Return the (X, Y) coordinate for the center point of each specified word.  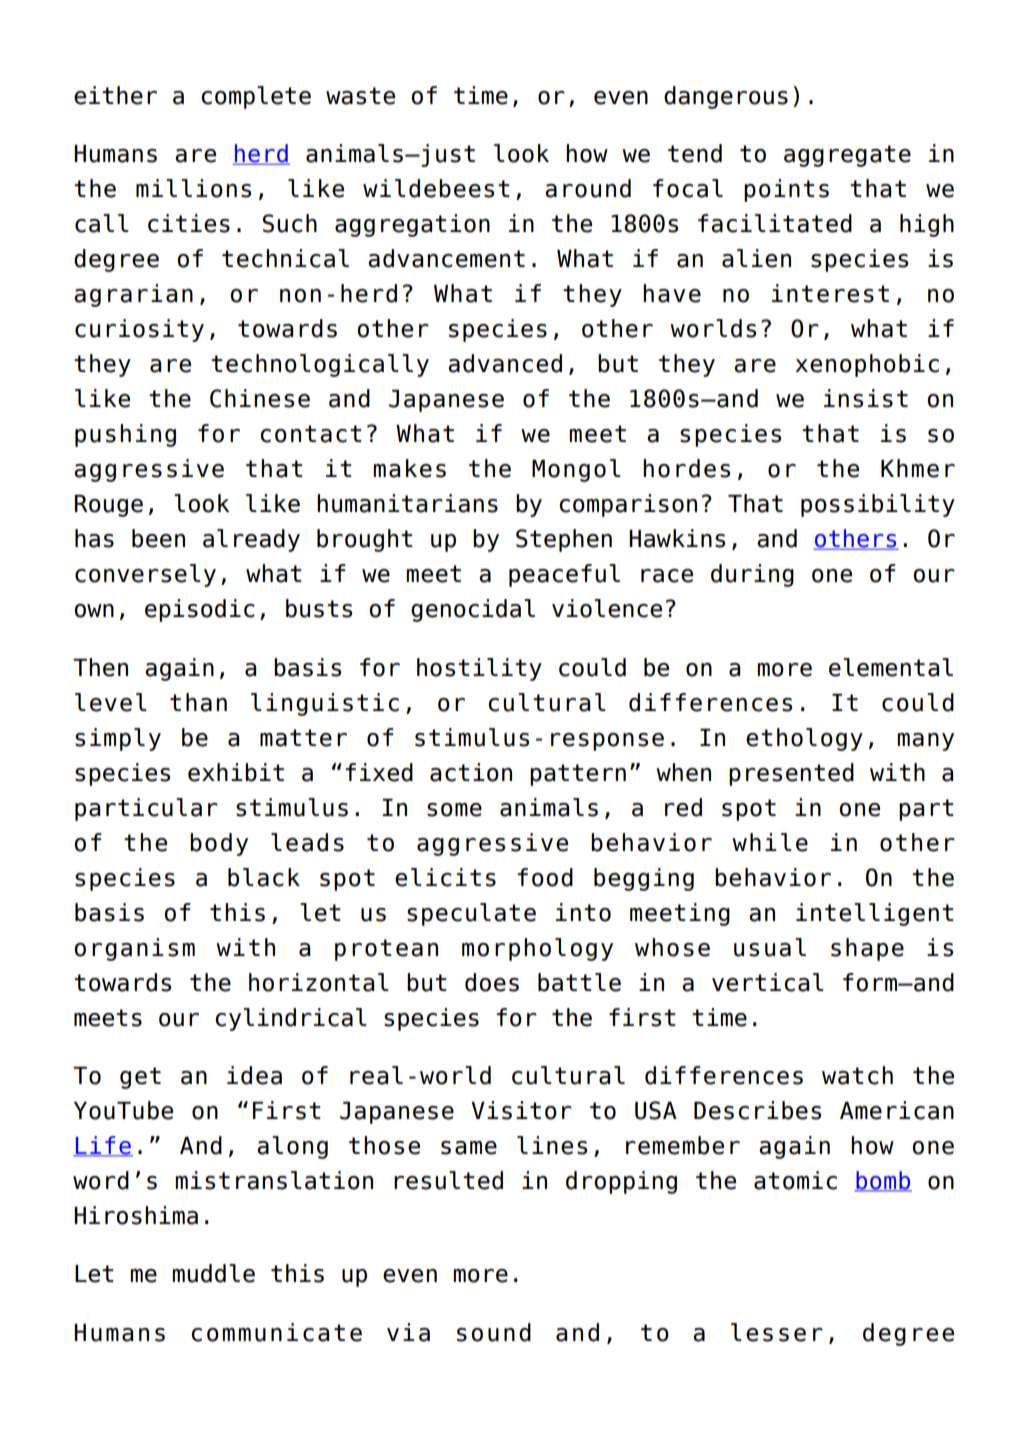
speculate (471, 914)
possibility (878, 505)
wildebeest (436, 188)
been (158, 538)
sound (494, 1332)
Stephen (564, 540)
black (264, 877)
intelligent (875, 914)
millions (193, 188)
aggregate (847, 156)
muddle (213, 1273)
